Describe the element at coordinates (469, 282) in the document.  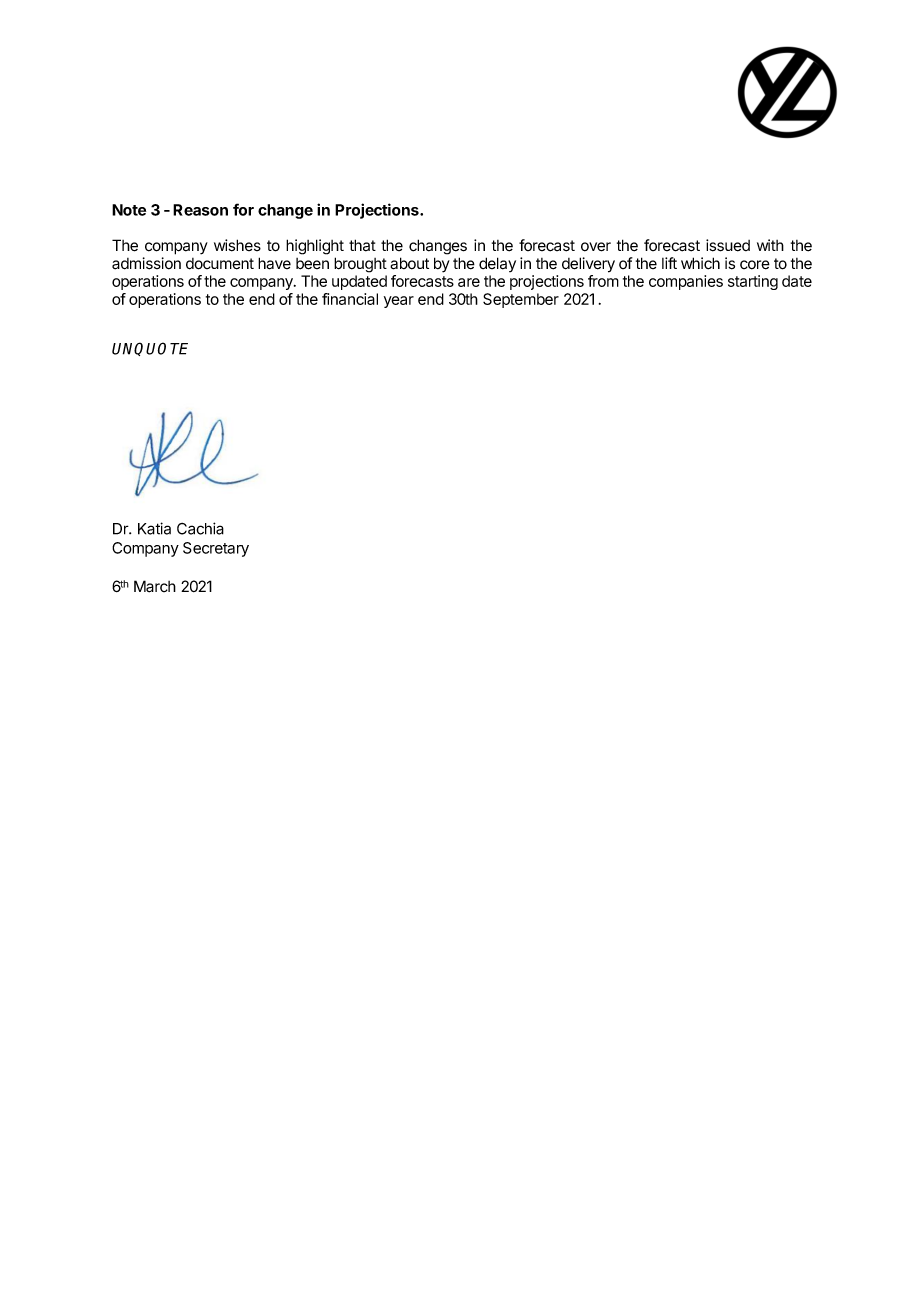
I see `are` at that location.
